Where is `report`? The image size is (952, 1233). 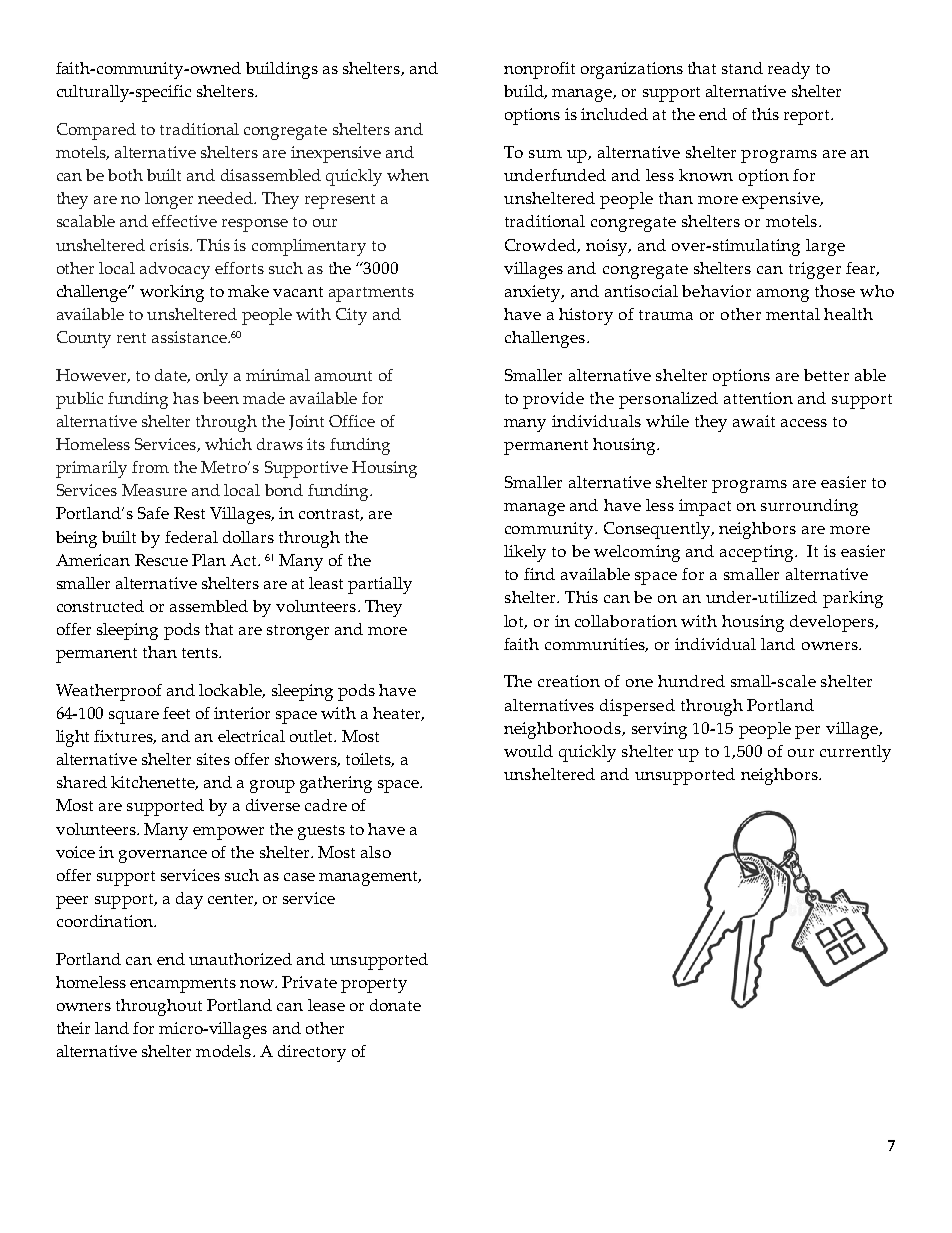
report is located at coordinates (808, 117).
